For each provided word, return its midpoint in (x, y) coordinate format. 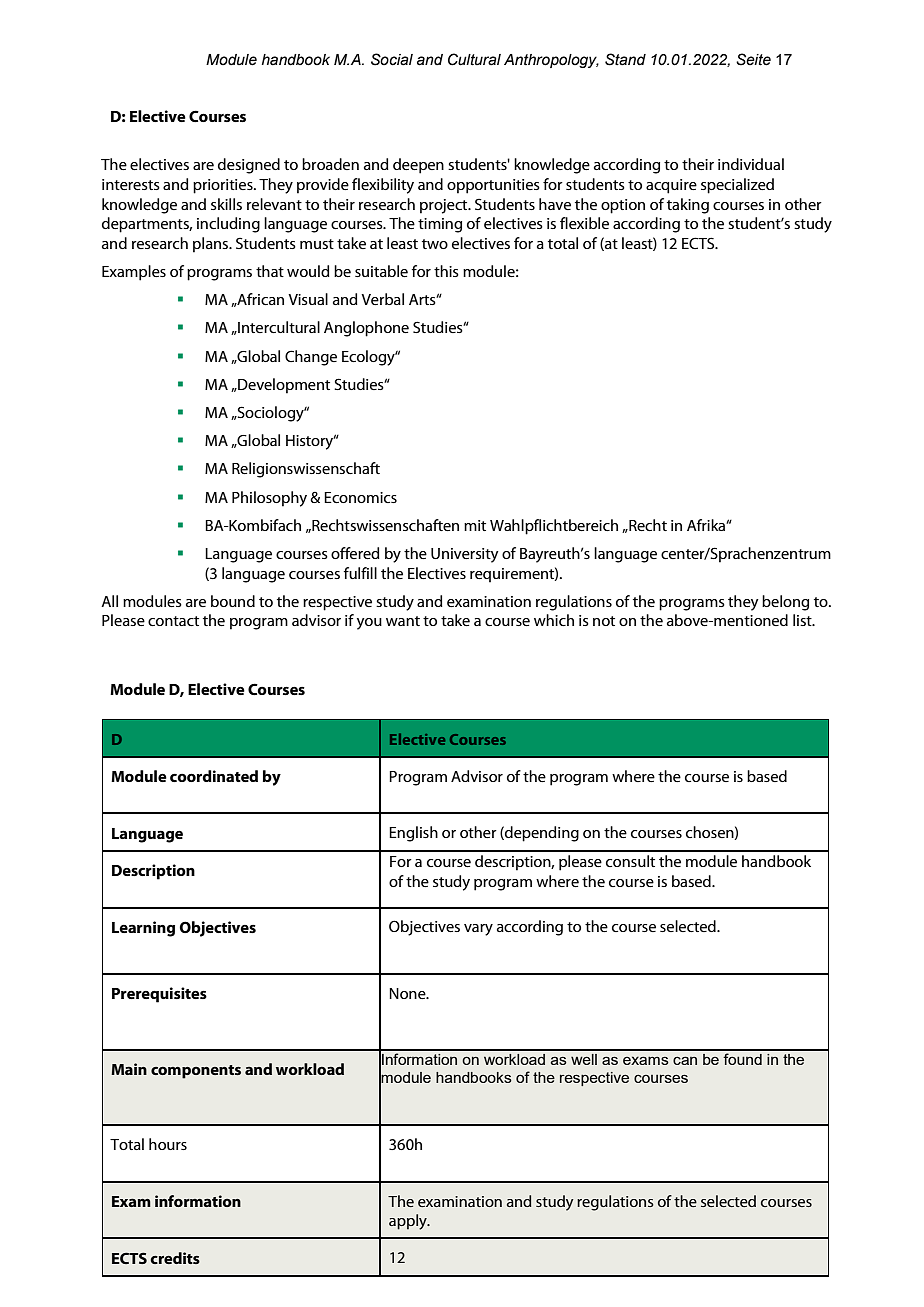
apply (409, 1222)
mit (475, 525)
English (413, 834)
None (408, 993)
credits (175, 1258)
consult (630, 861)
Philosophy (269, 499)
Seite (753, 59)
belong (785, 603)
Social (392, 59)
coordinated (214, 776)
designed (249, 166)
